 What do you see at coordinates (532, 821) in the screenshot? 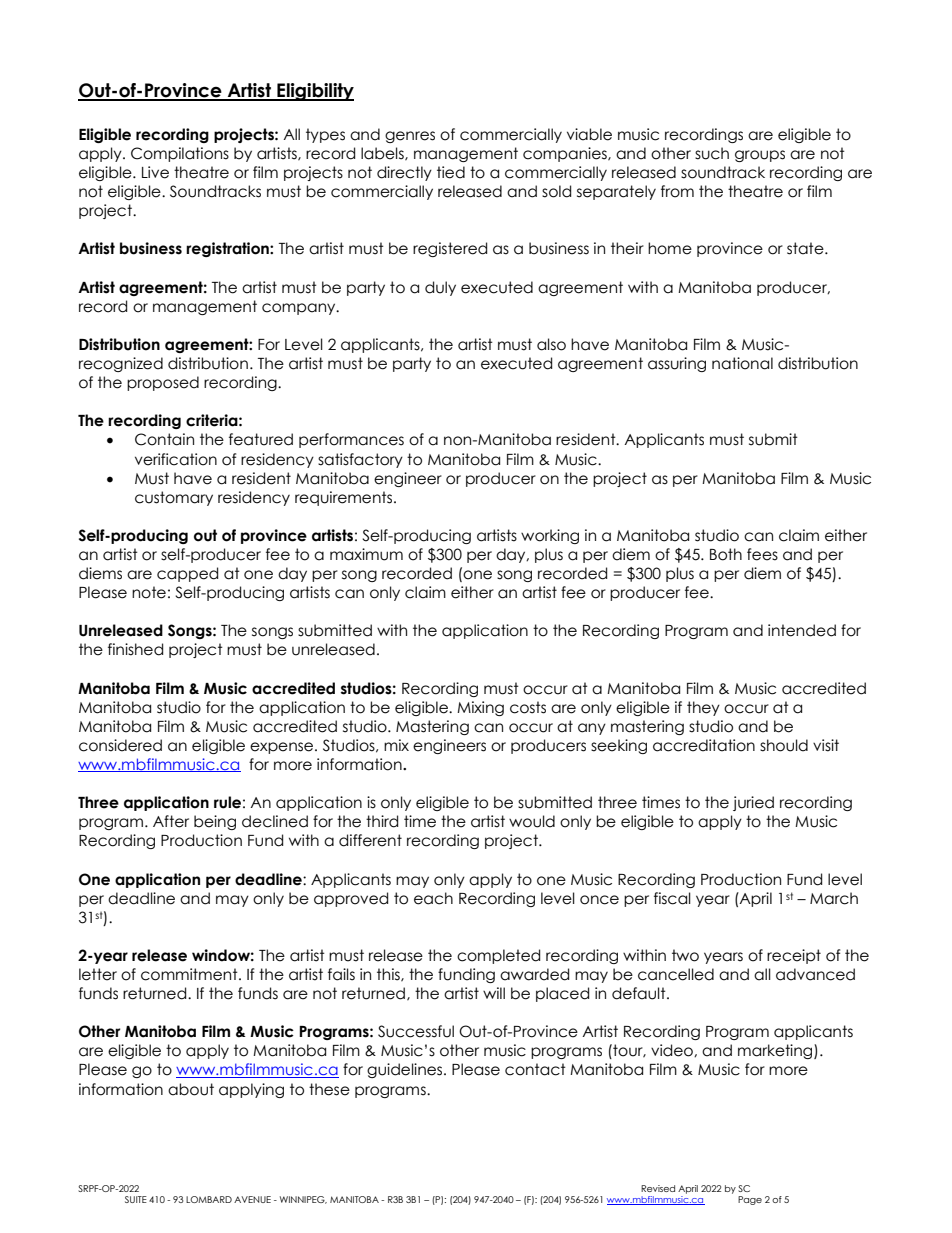
I see `would` at bounding box center [532, 821].
